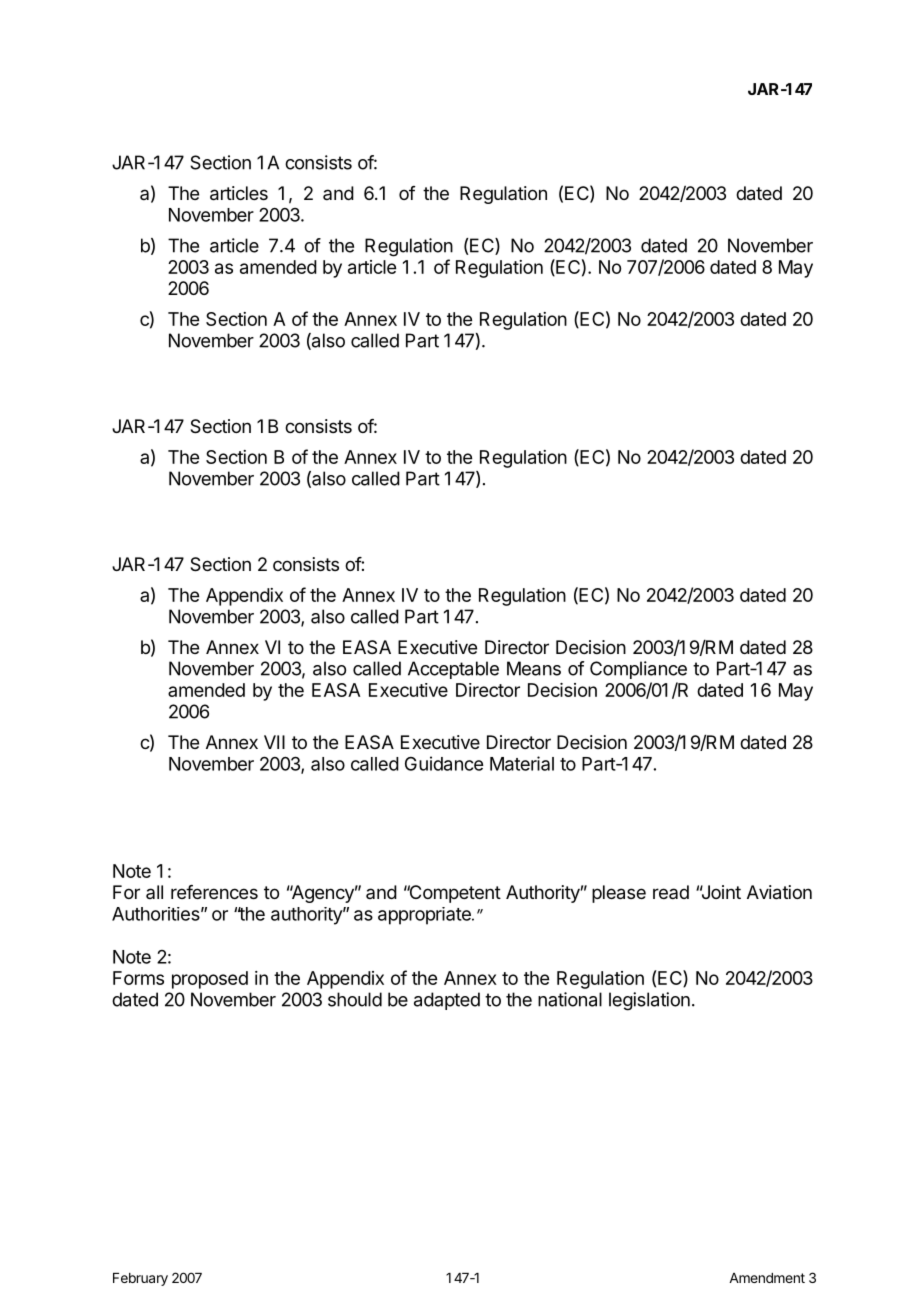 The image size is (924, 1308). What do you see at coordinates (649, 1001) in the screenshot?
I see `legislation` at bounding box center [649, 1001].
